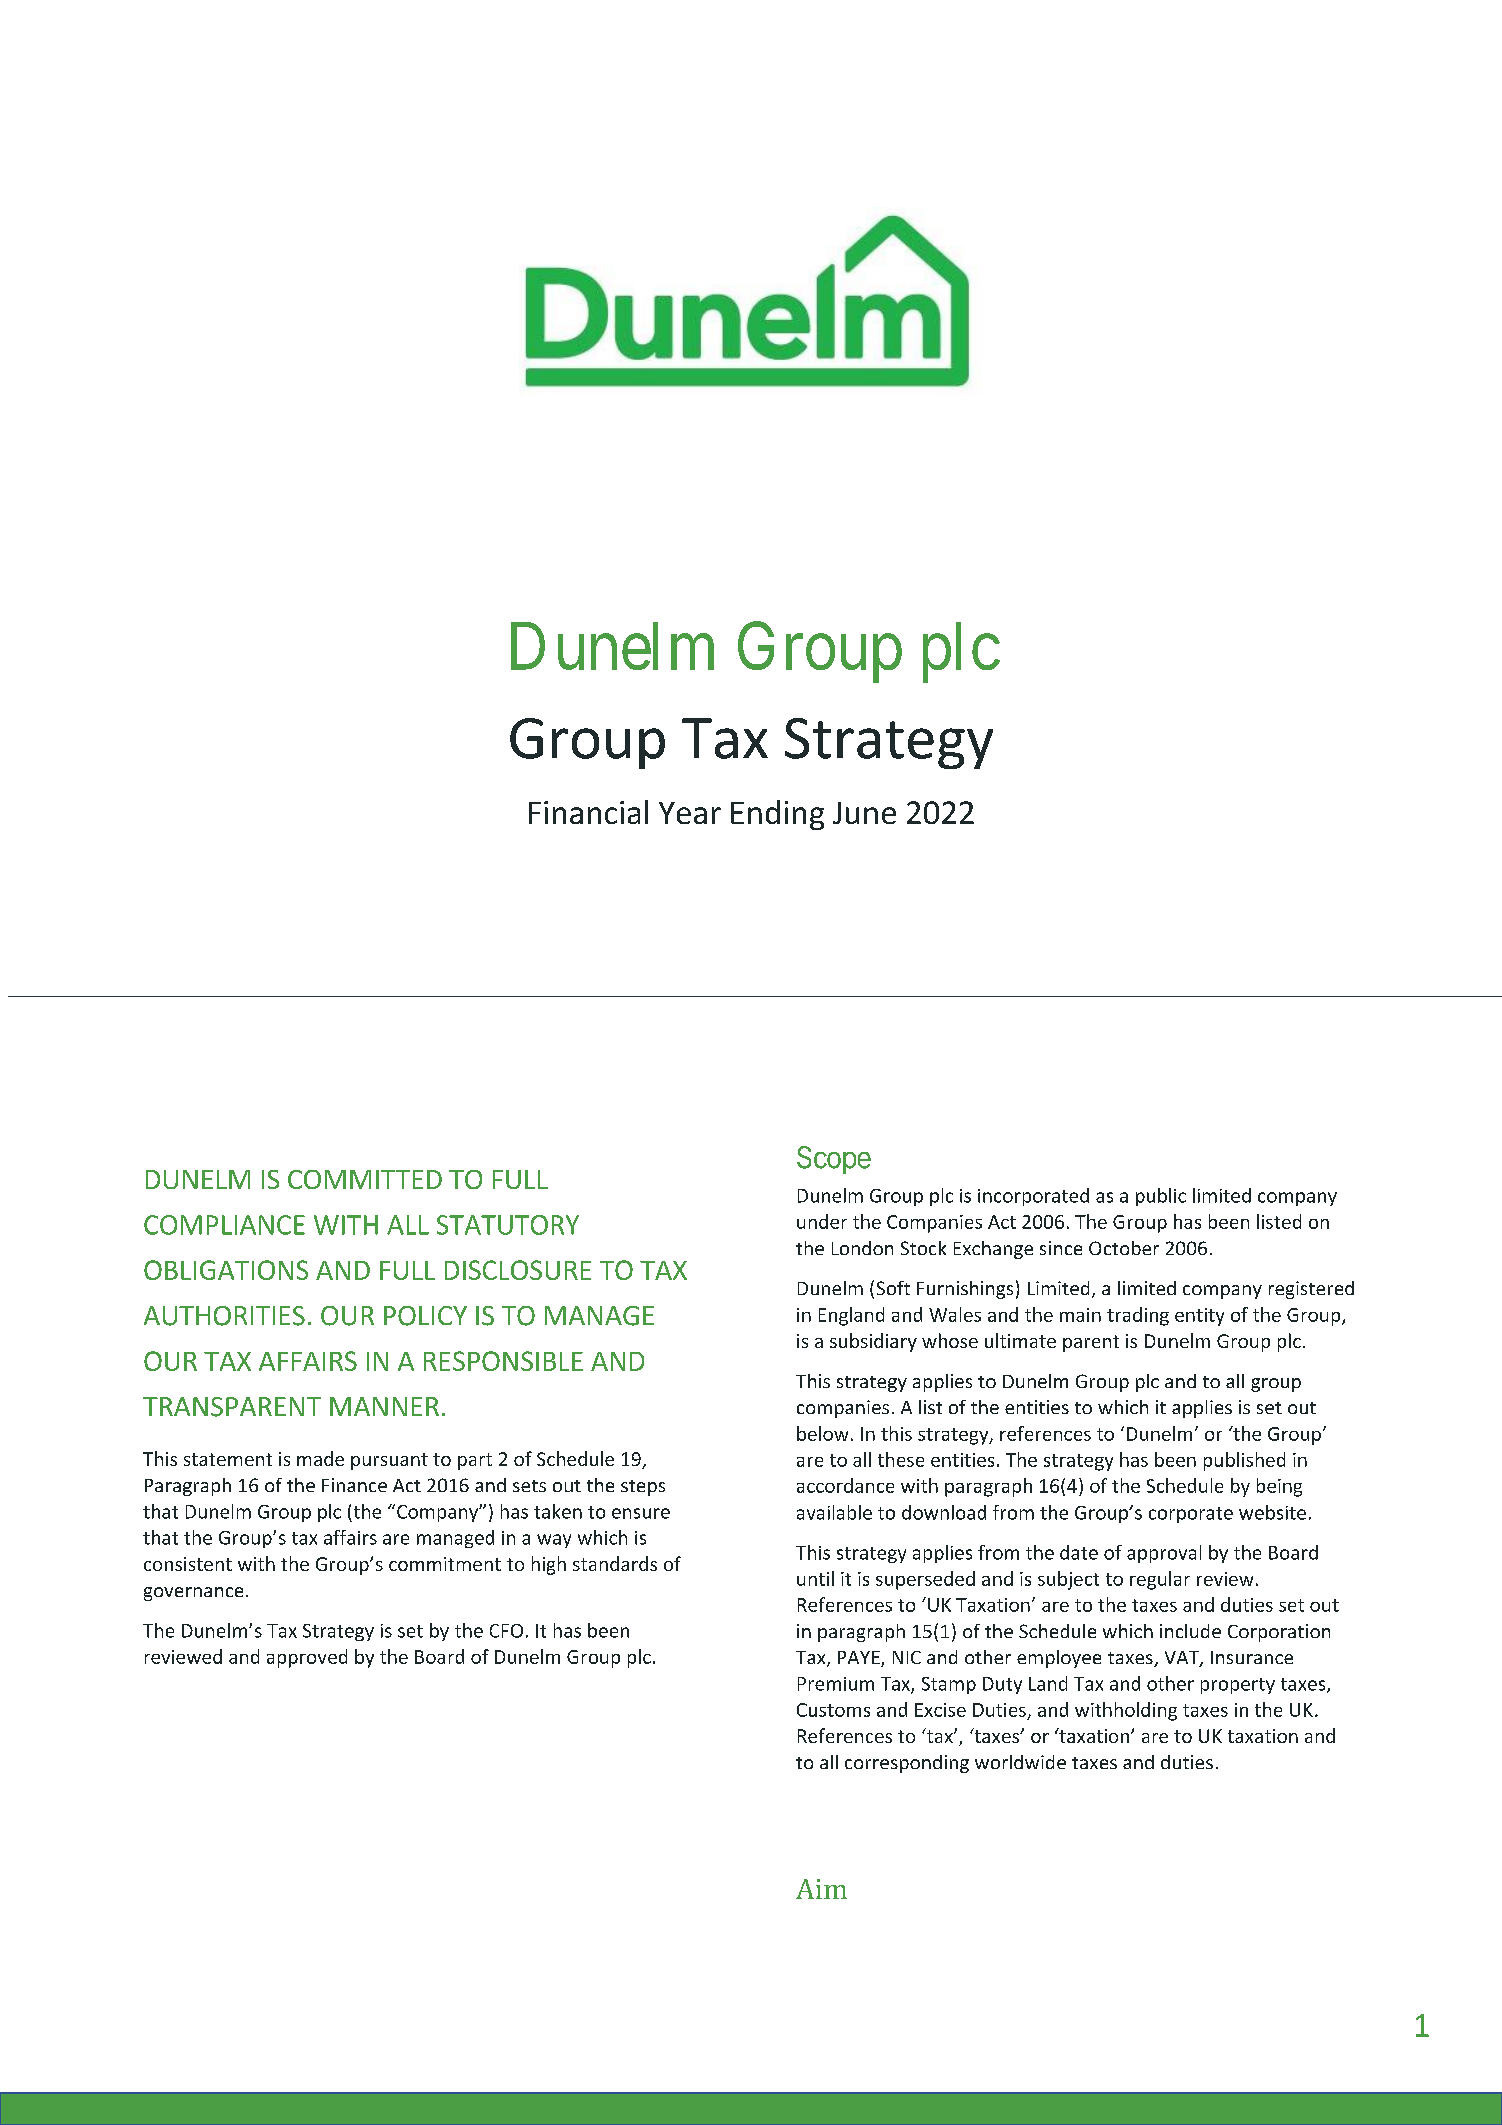  Describe the element at coordinates (864, 813) in the image. I see `June` at that location.
